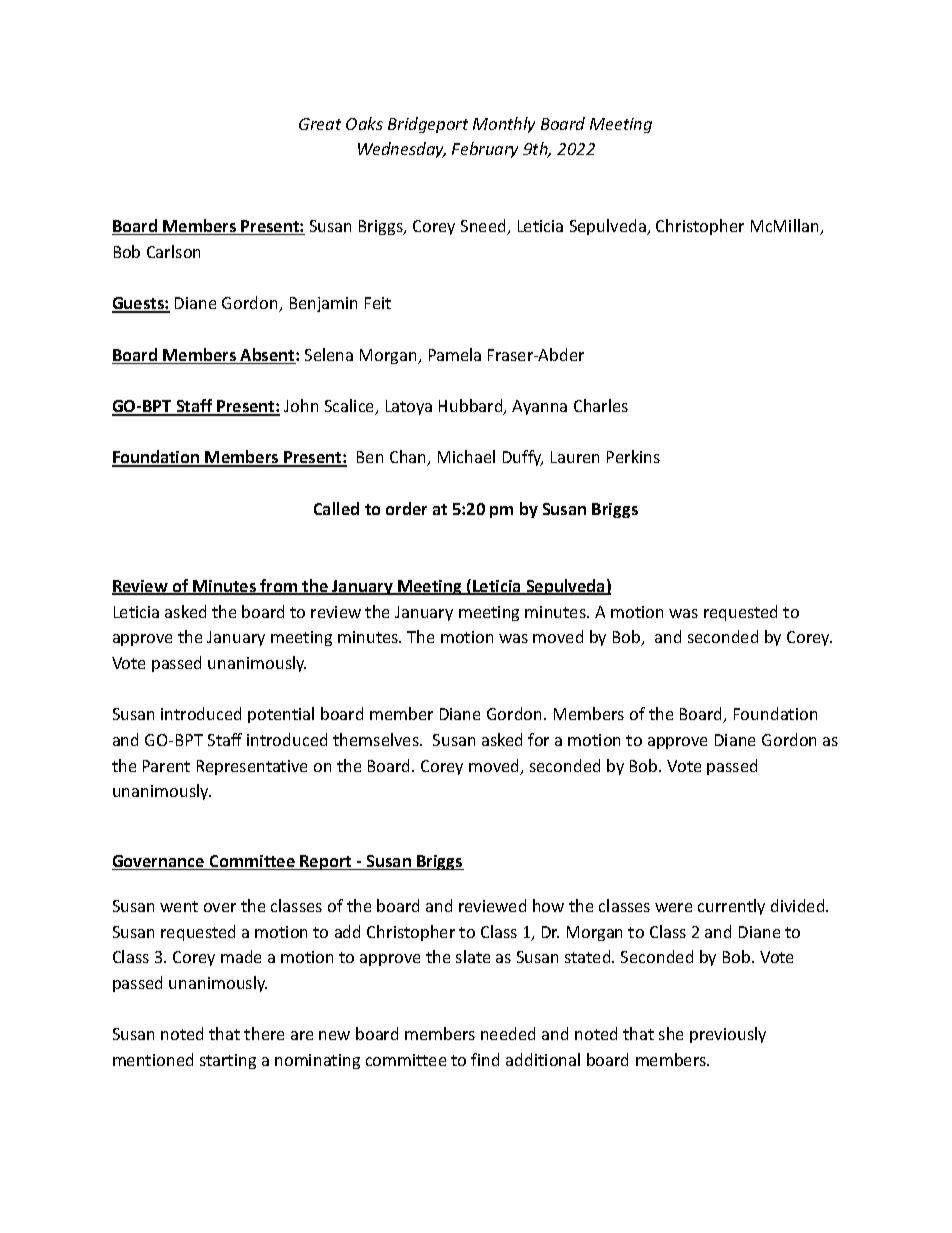  What do you see at coordinates (264, 1033) in the document?
I see `there` at bounding box center [264, 1033].
